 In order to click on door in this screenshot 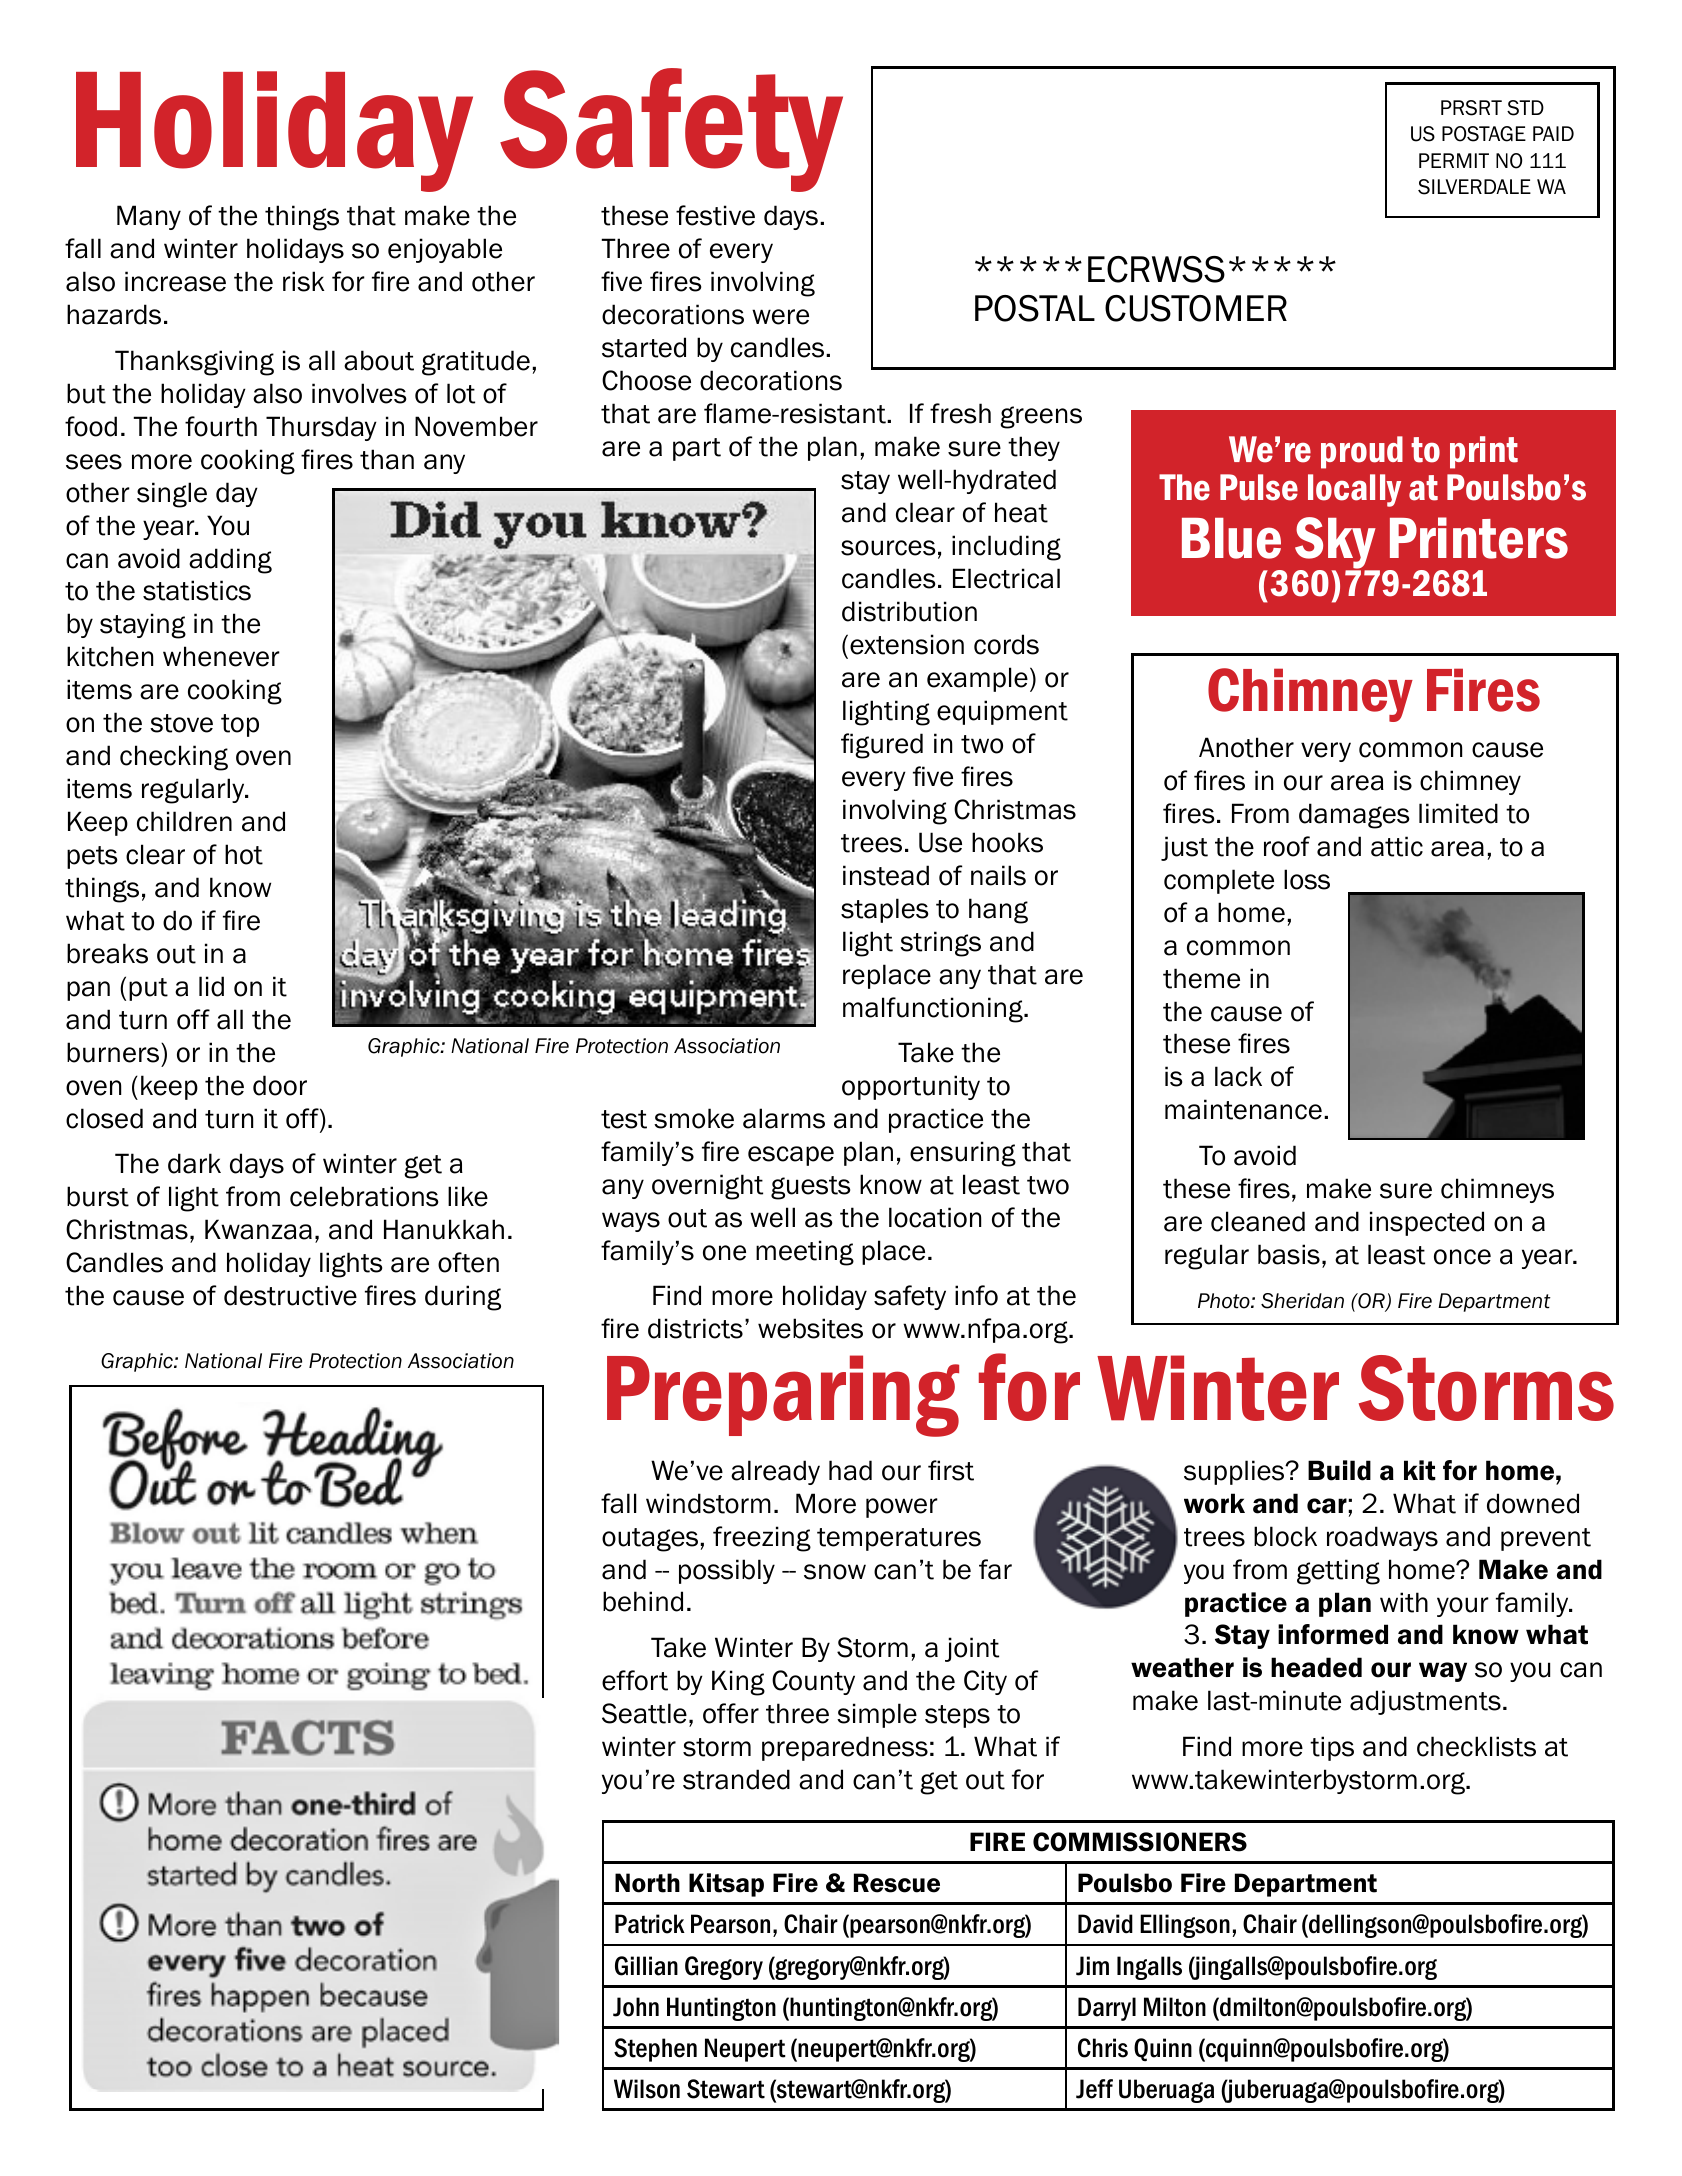, I will do `click(280, 1085)`.
